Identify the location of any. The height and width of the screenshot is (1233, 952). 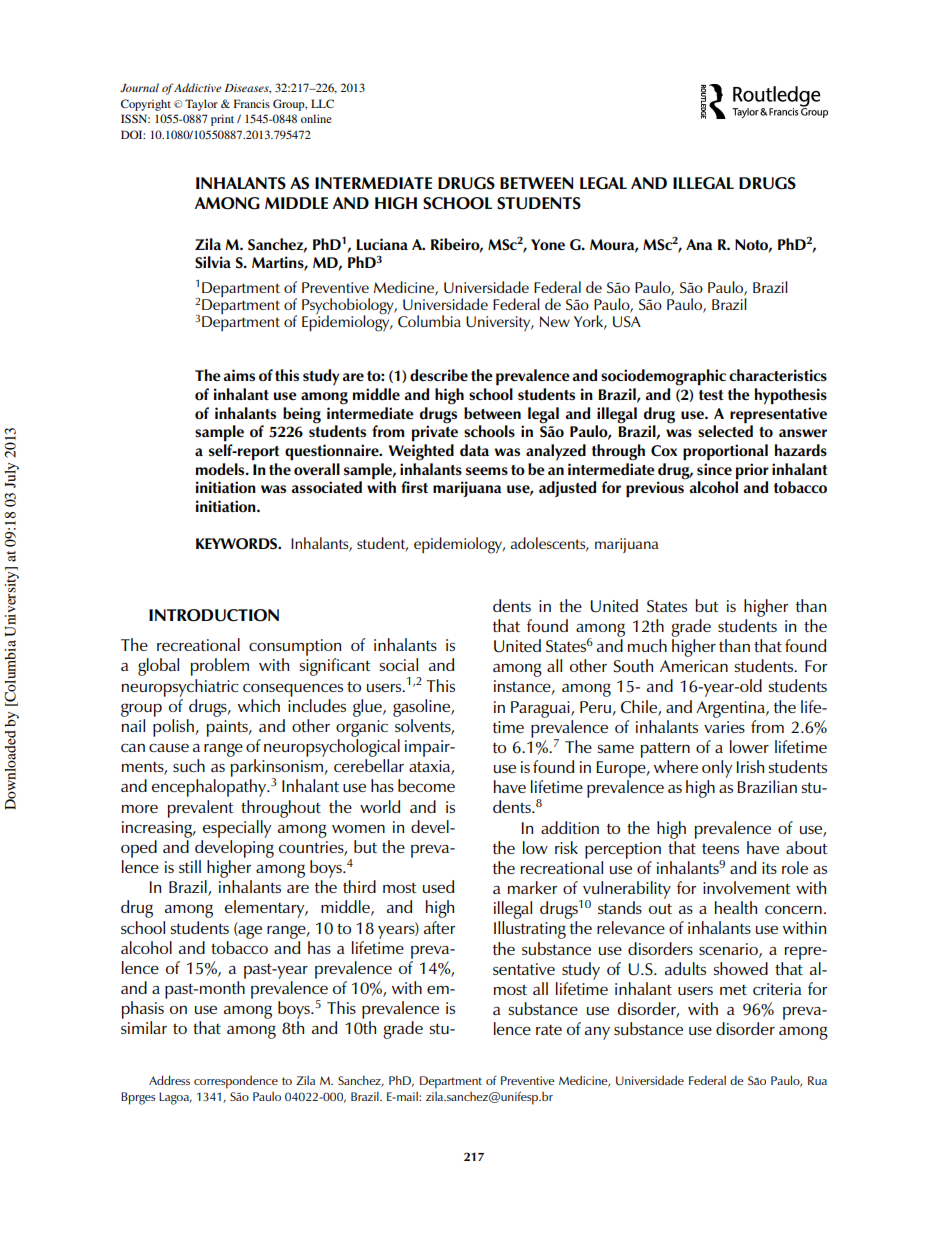
(597, 1033).
